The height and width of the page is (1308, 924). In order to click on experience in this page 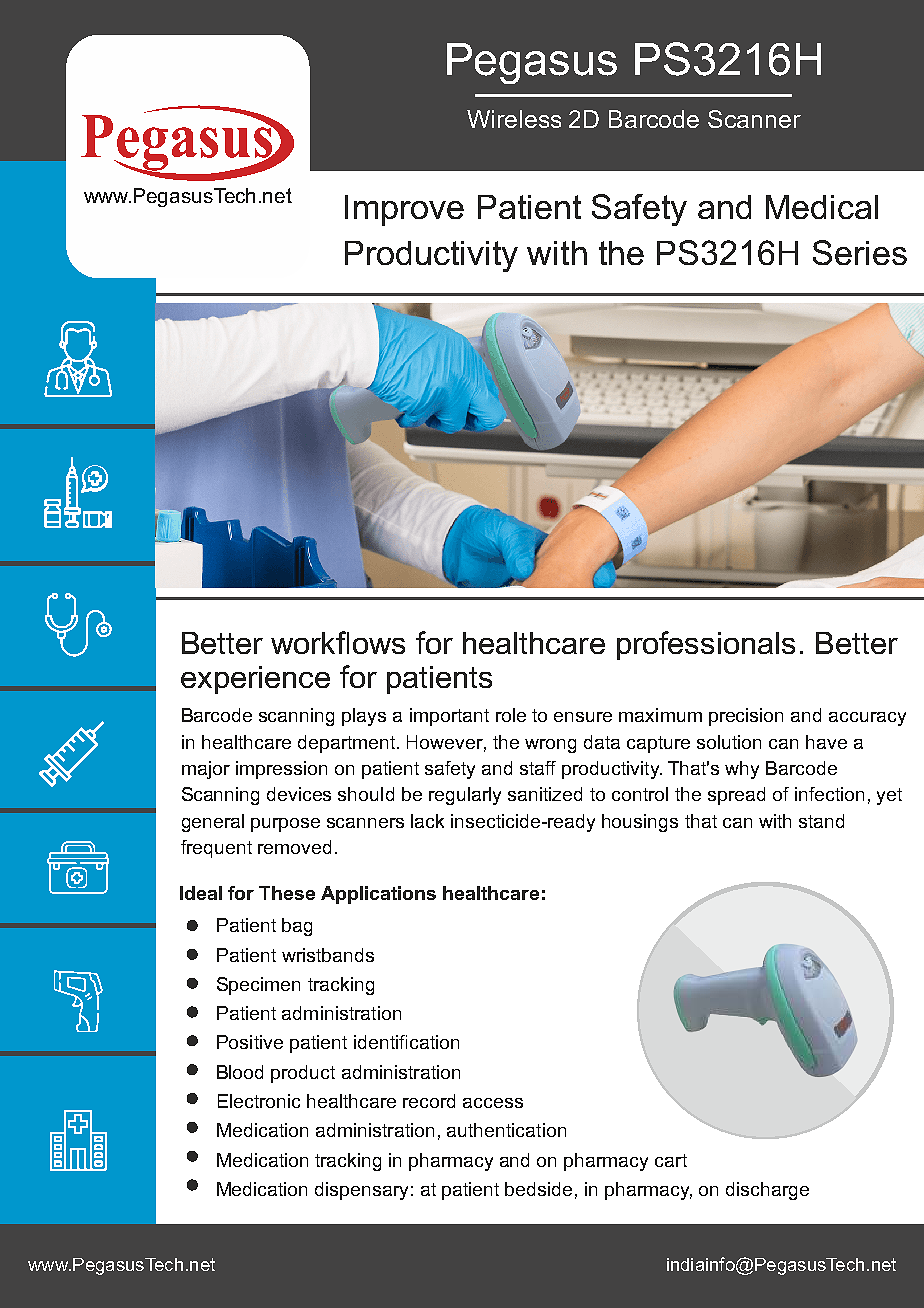, I will do `click(255, 680)`.
